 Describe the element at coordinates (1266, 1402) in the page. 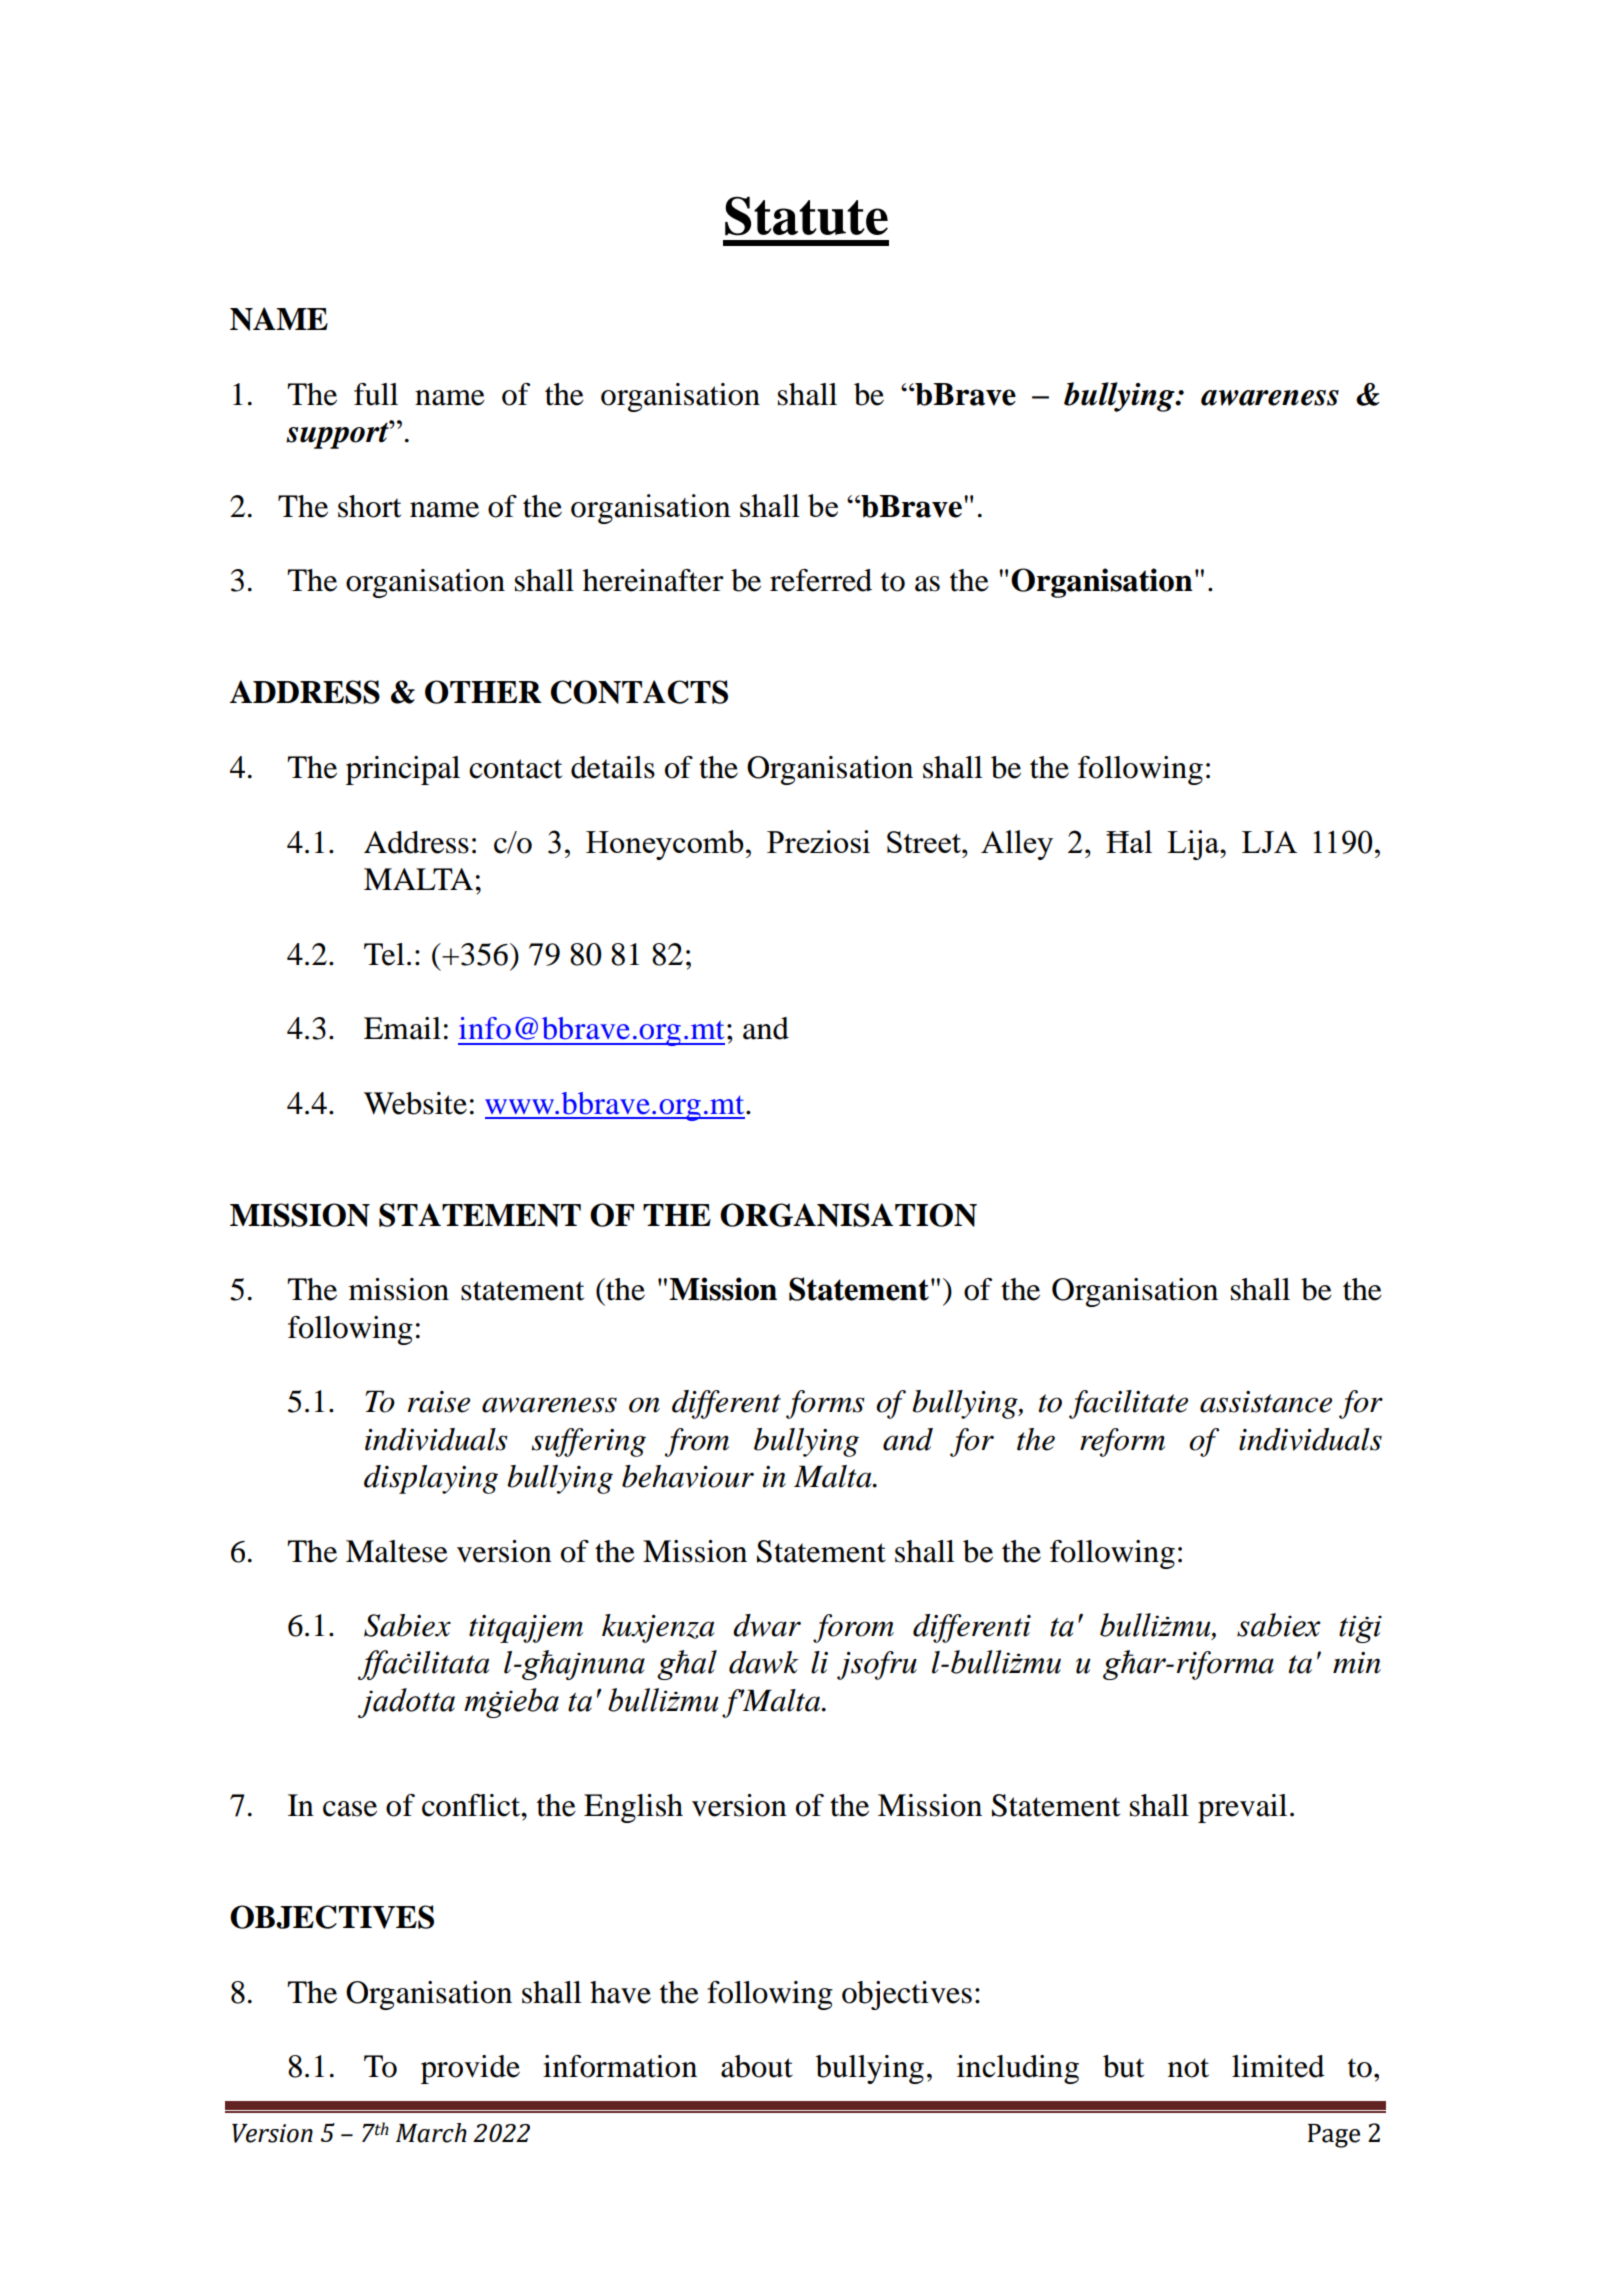

I see `assistance` at that location.
